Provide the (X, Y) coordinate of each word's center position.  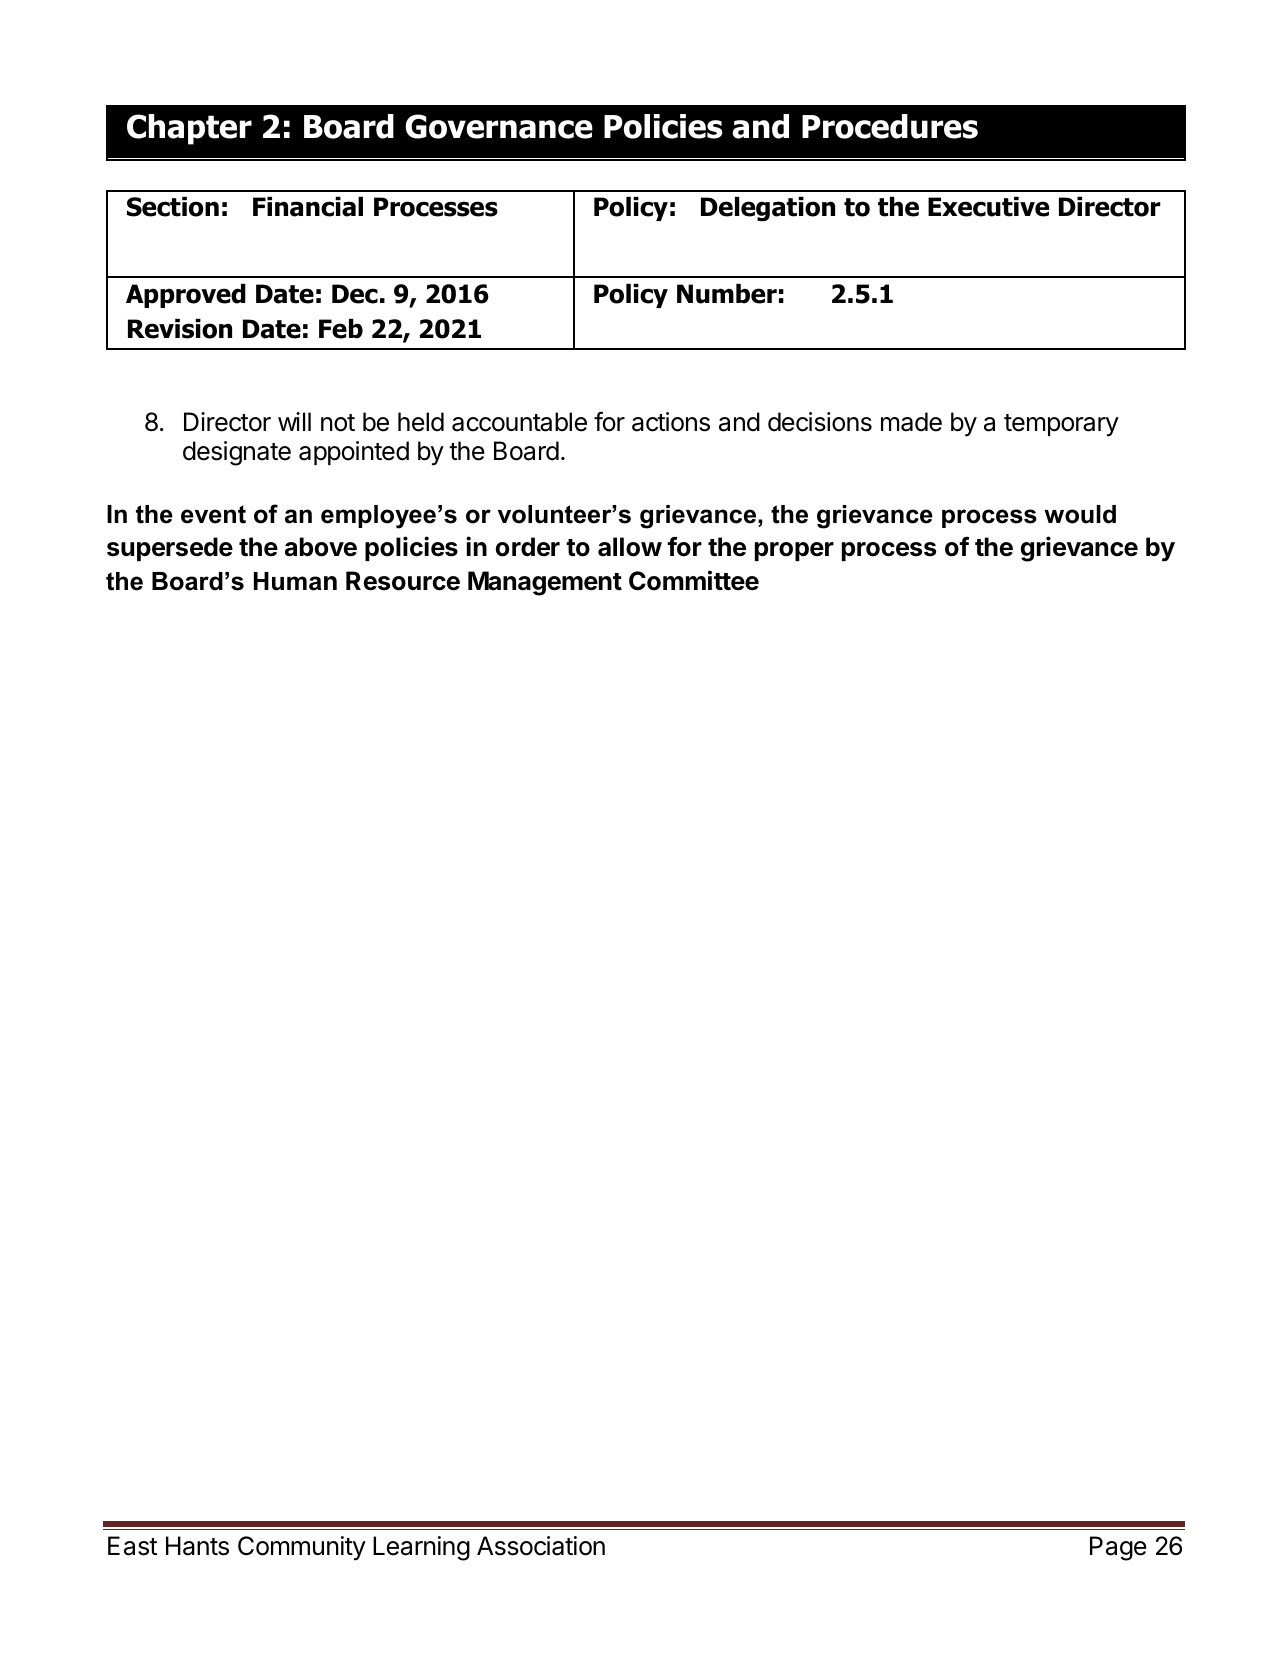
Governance (499, 126)
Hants (197, 1546)
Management (545, 583)
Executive (988, 207)
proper (794, 551)
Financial (308, 207)
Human (295, 581)
